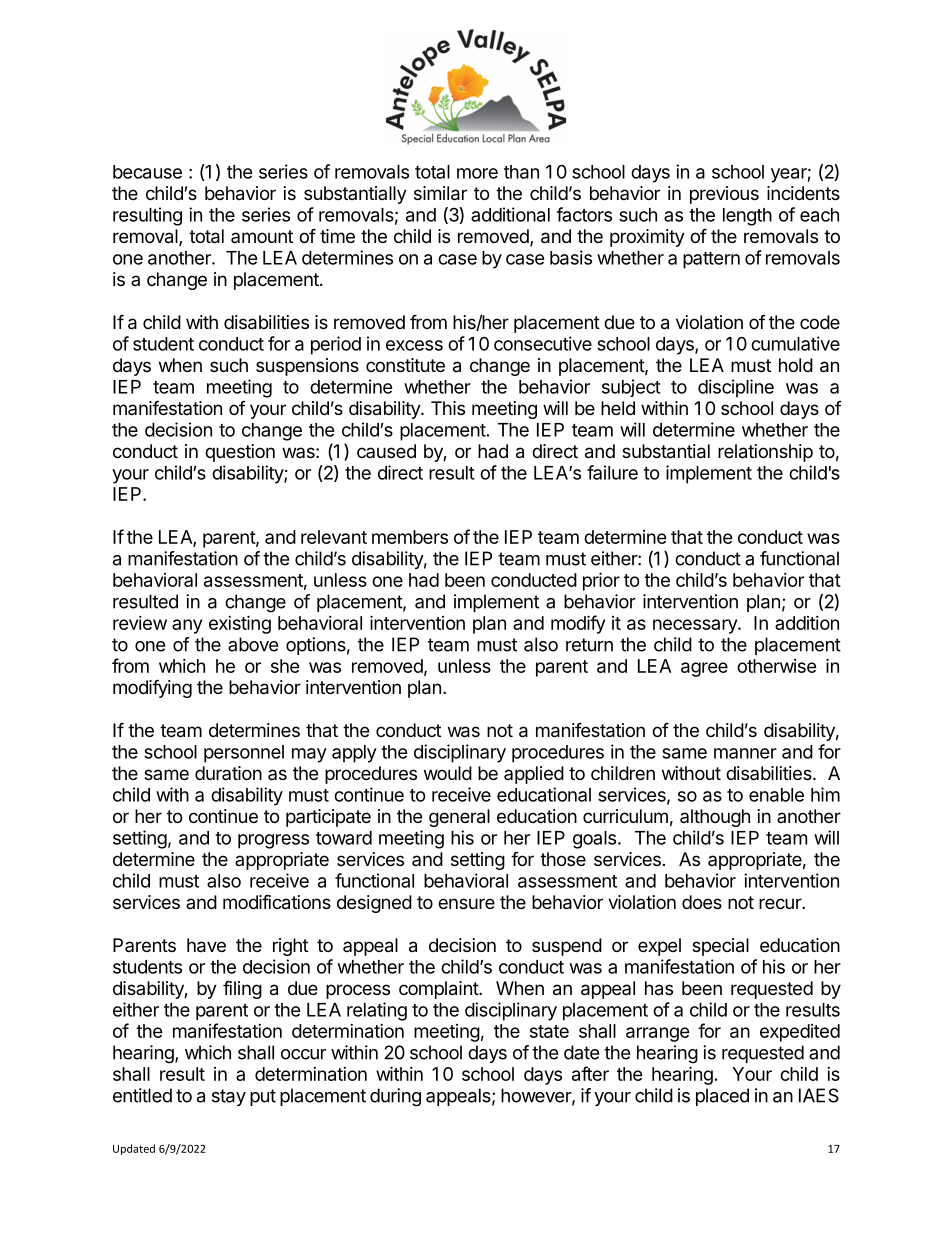 The height and width of the screenshot is (1233, 952). I want to click on previous, so click(724, 195).
